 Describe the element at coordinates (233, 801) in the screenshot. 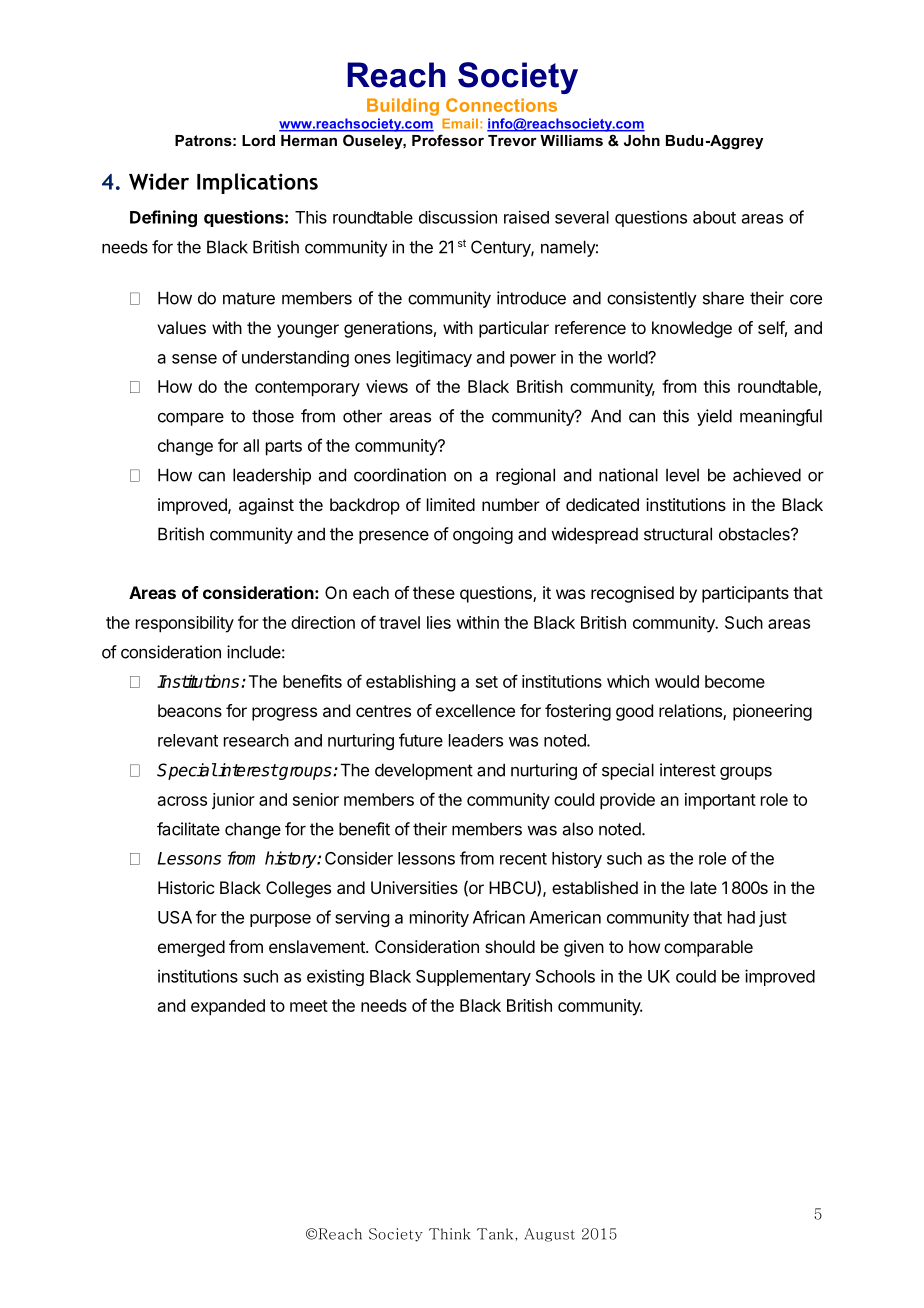

I see `junior` at that location.
